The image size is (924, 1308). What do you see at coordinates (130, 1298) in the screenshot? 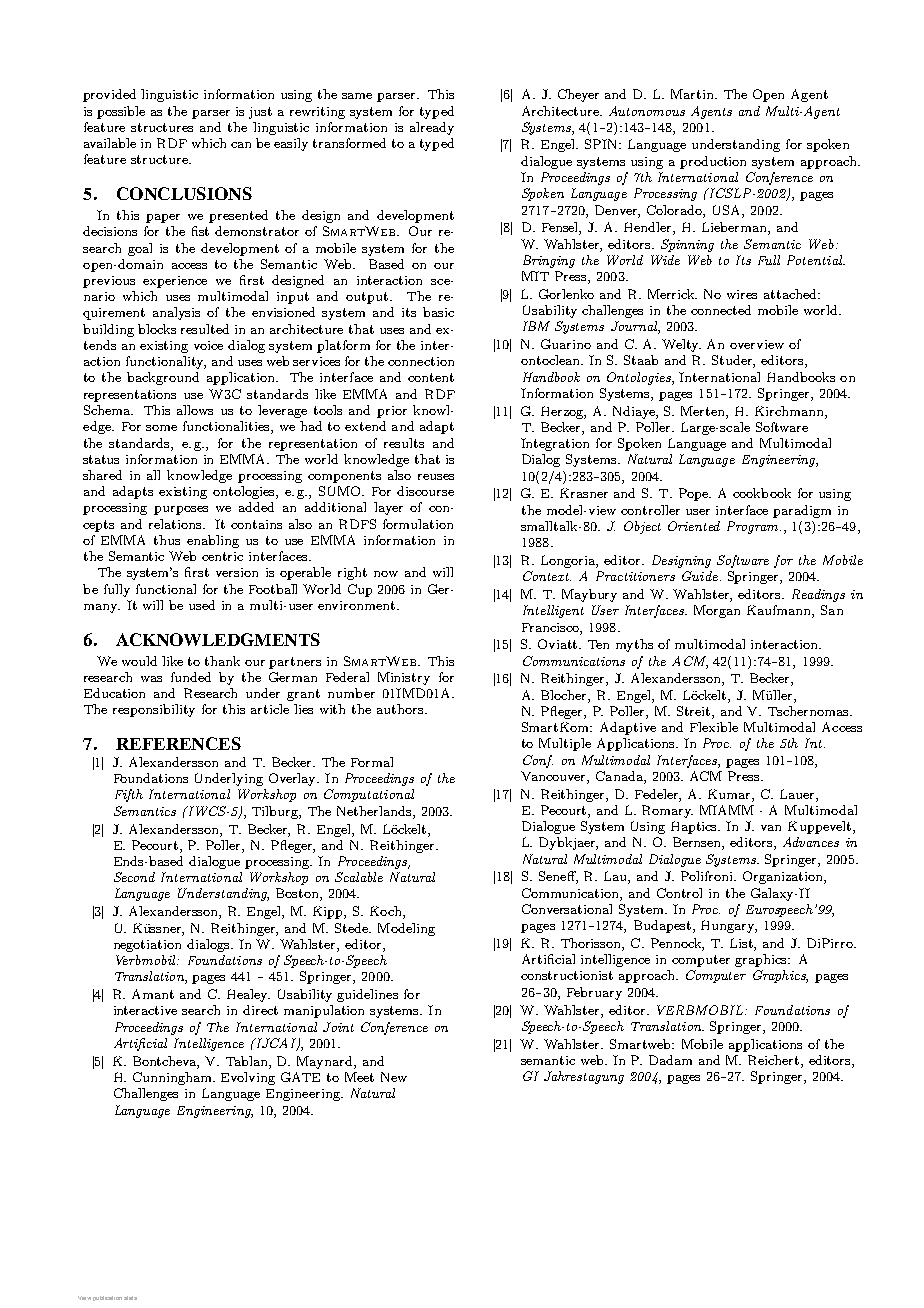
I see `stats` at bounding box center [130, 1298].
